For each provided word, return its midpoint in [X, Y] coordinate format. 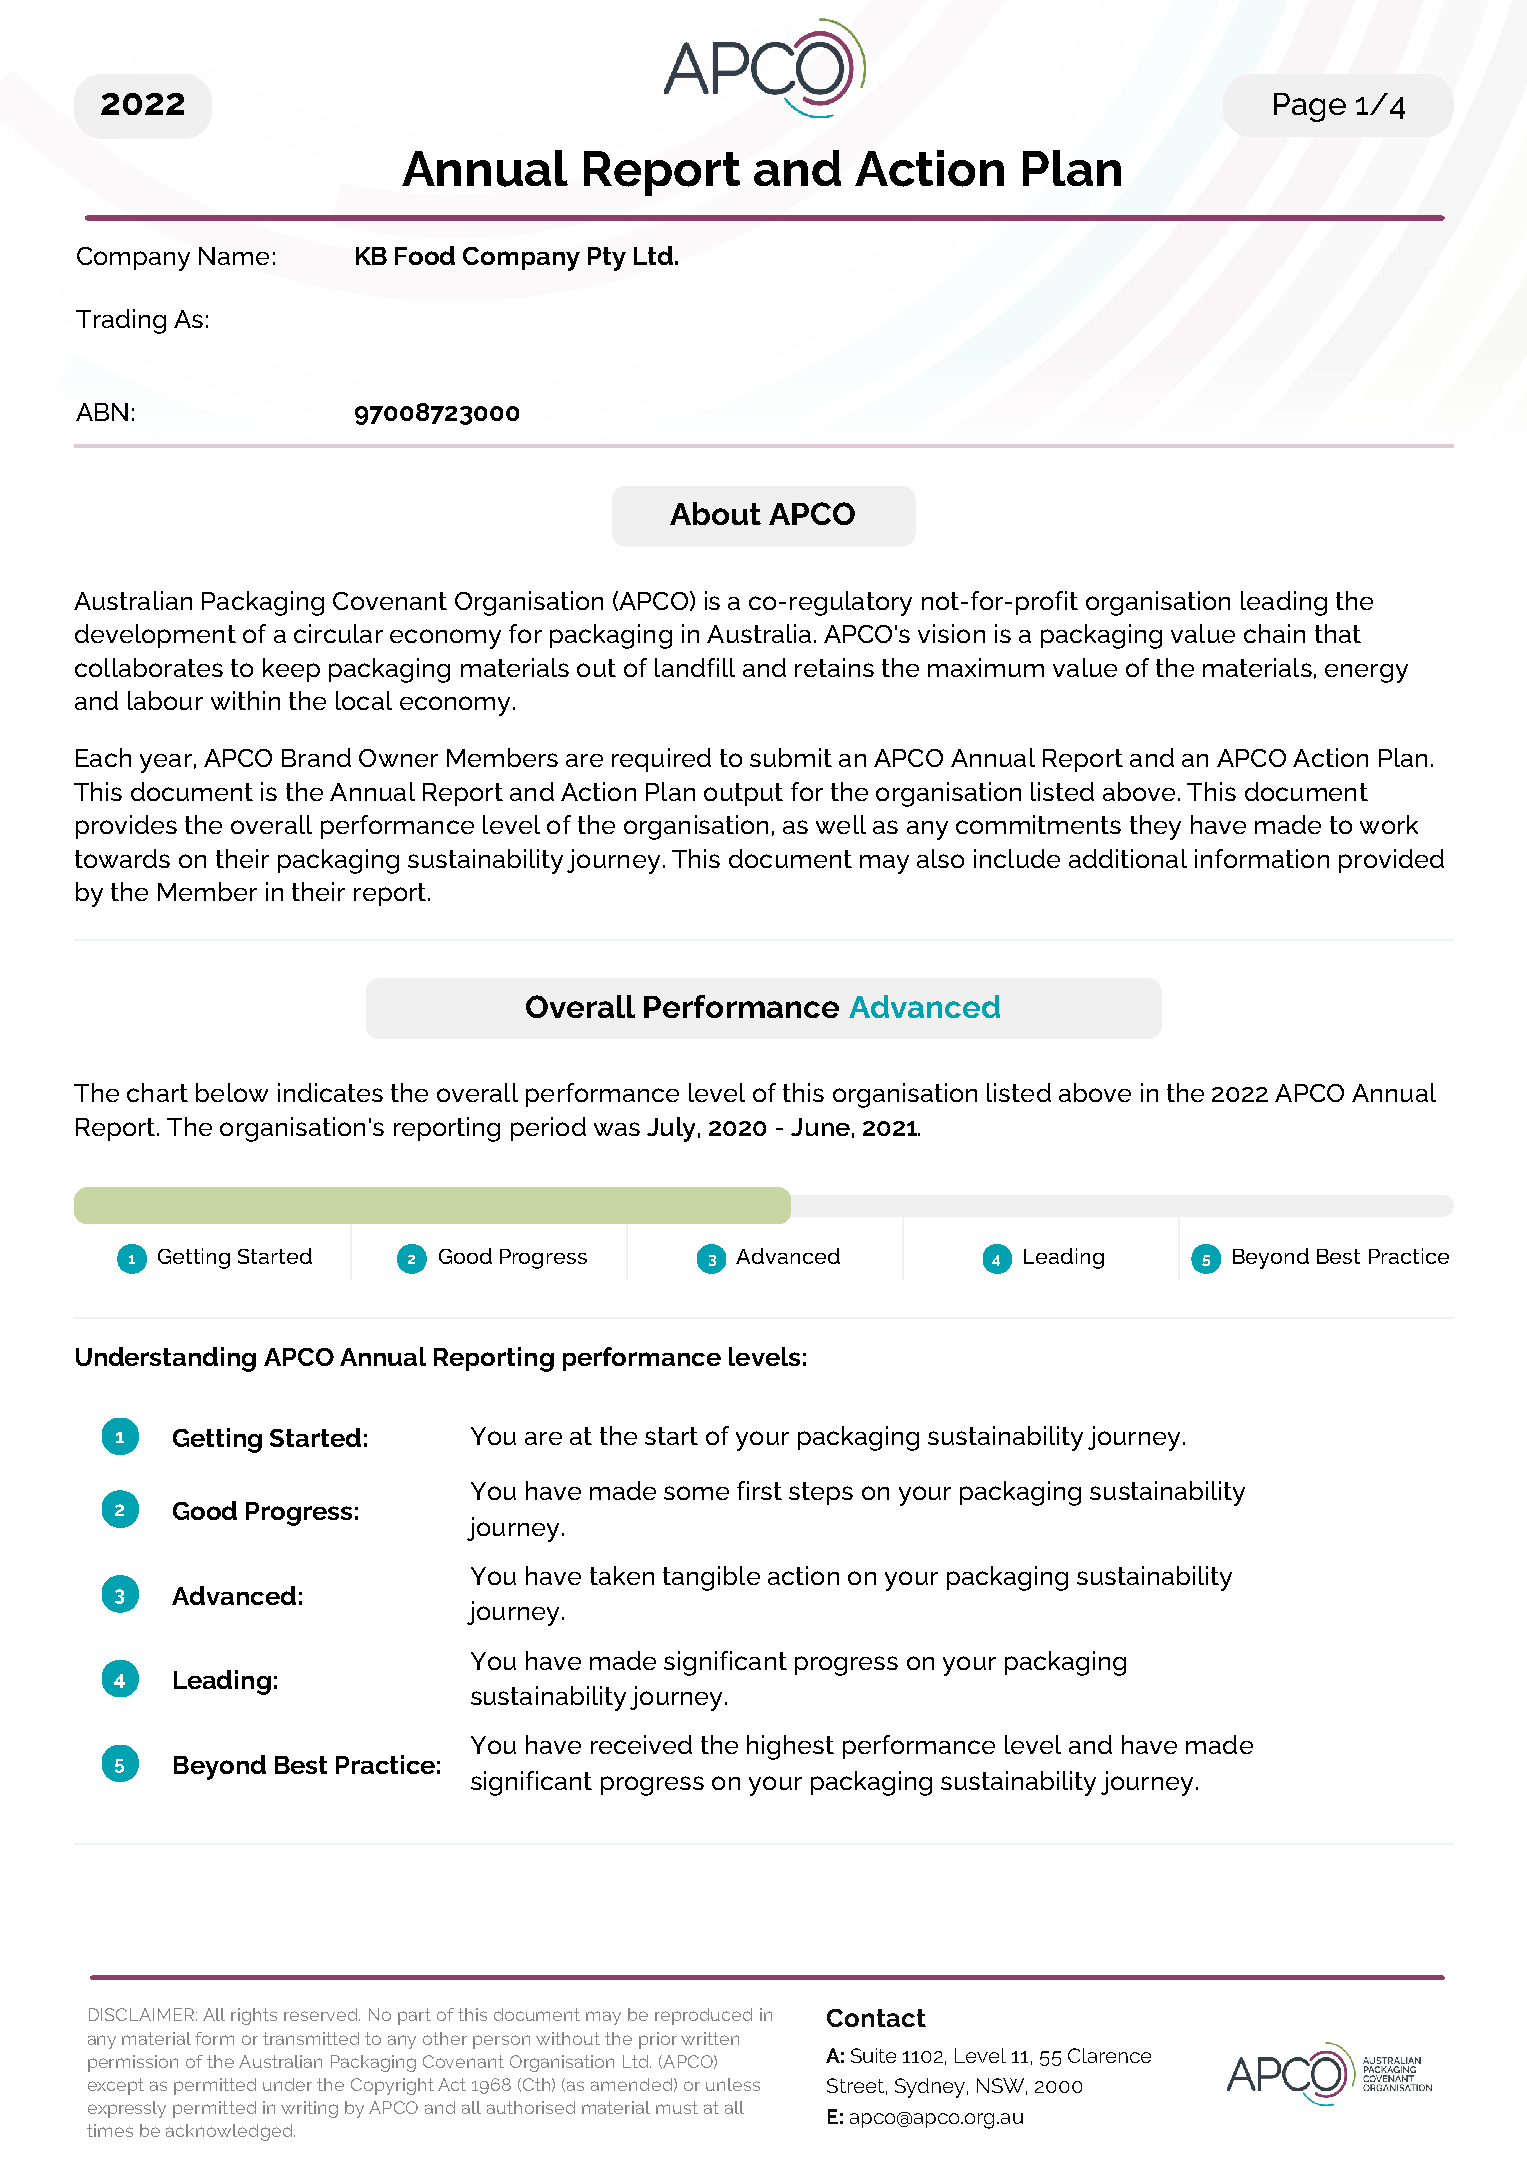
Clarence [1109, 2055]
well [841, 824]
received [641, 1744]
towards [122, 858]
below [232, 1092]
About [715, 513]
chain [1274, 633]
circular [338, 633]
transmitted [311, 2038]
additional [1128, 858]
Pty [607, 259]
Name [234, 256]
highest [790, 1747]
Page [1310, 107]
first [759, 1490]
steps [821, 1493]
